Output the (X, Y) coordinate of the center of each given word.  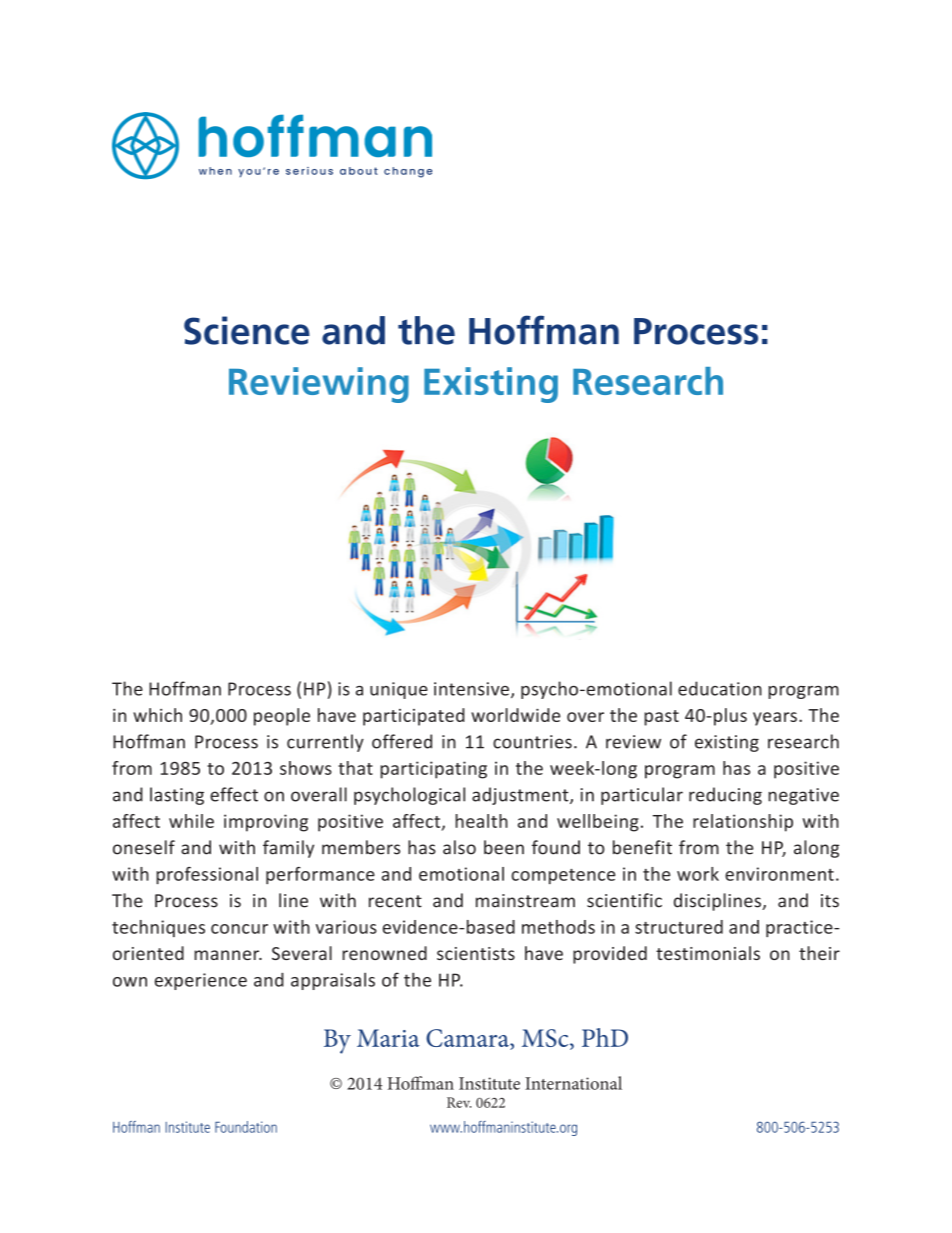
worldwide (515, 715)
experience (201, 981)
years (775, 719)
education (720, 688)
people (282, 717)
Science (247, 330)
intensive (471, 689)
